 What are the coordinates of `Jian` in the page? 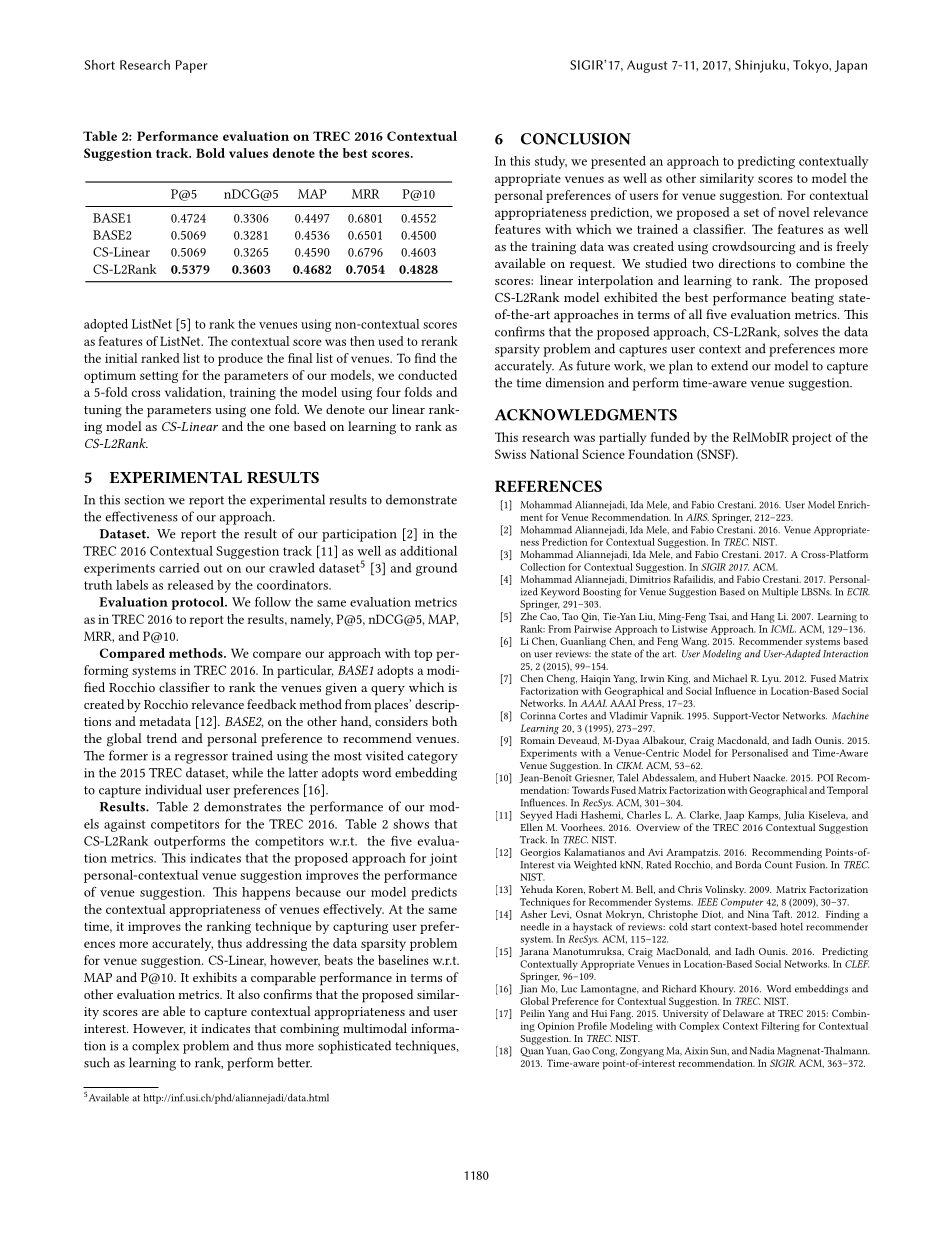 It's located at (528, 989).
